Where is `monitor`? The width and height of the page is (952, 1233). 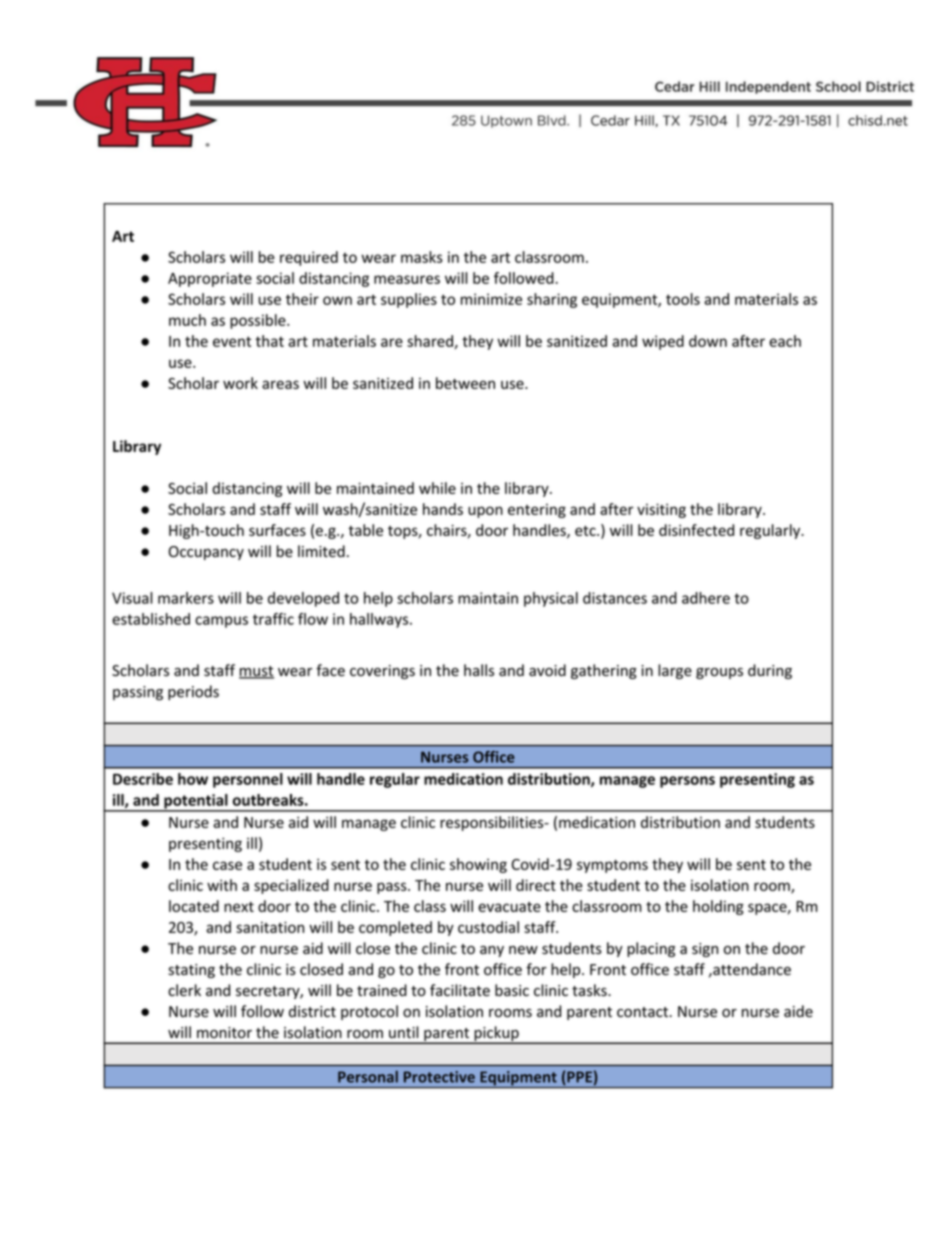 monitor is located at coordinates (224, 1033).
